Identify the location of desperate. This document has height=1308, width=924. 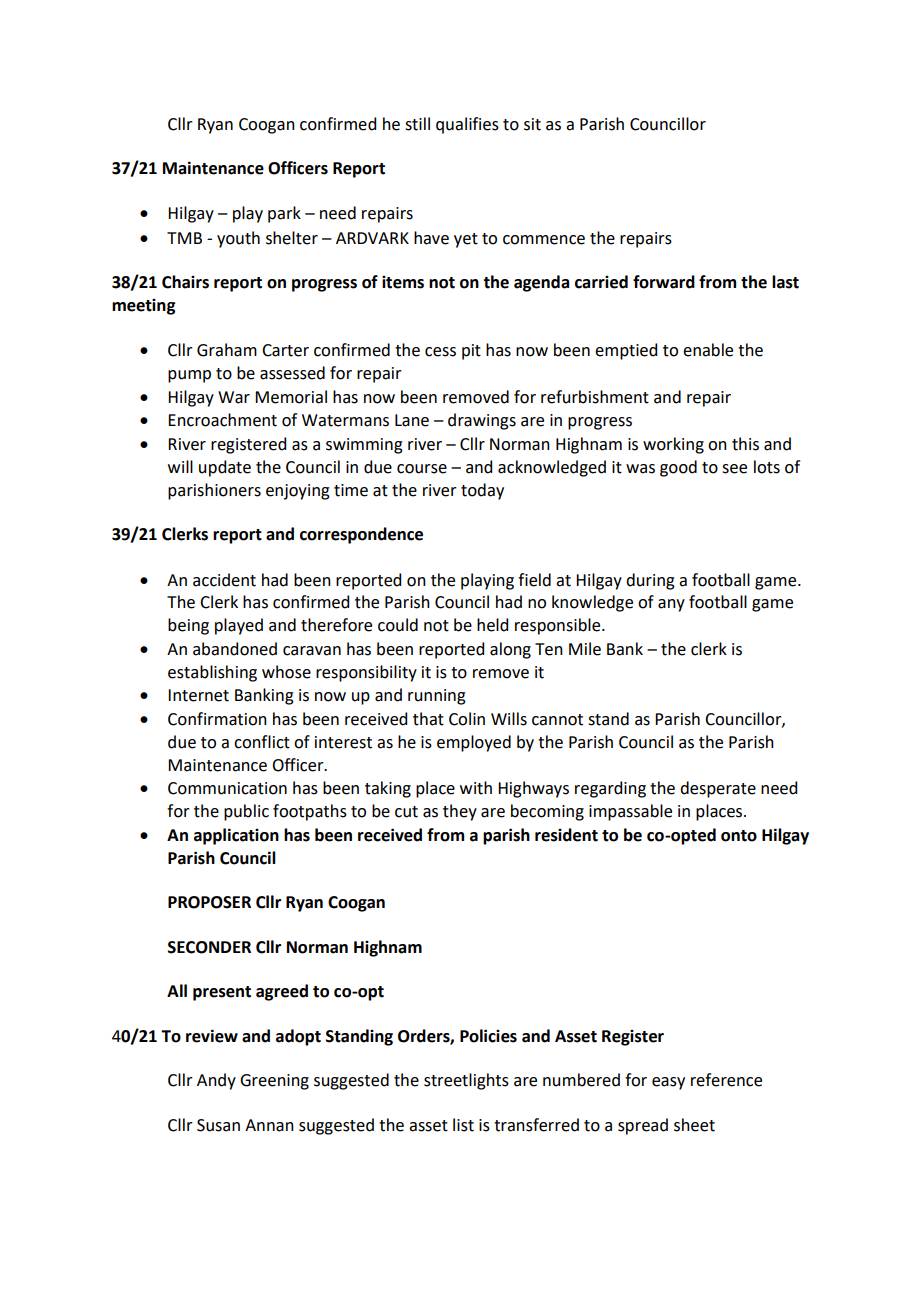
(718, 789).
